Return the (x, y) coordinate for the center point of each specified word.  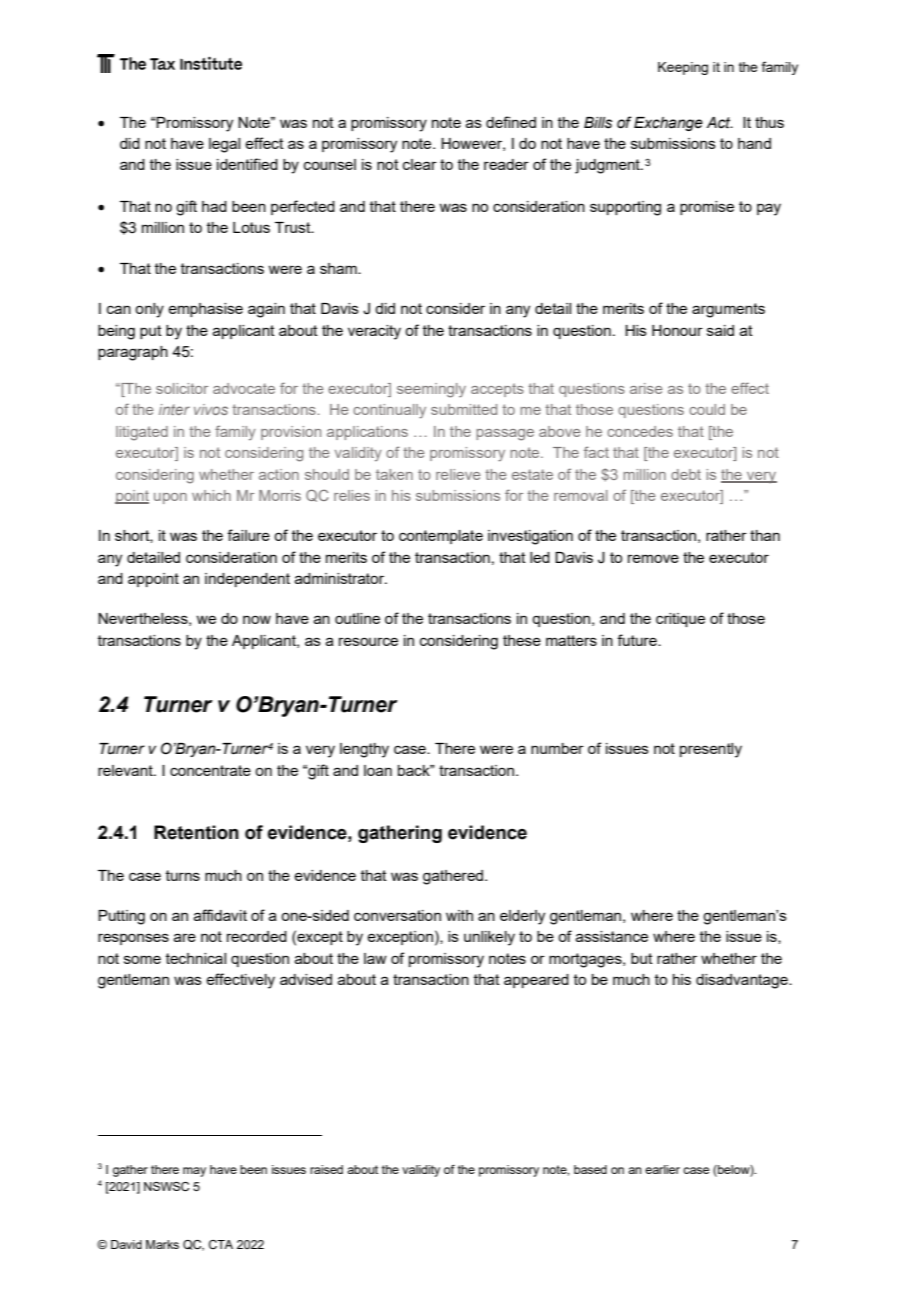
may (194, 1172)
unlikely (489, 938)
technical (196, 958)
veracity (374, 332)
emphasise (205, 310)
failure (248, 535)
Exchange (668, 124)
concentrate (210, 770)
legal (224, 145)
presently (711, 750)
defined (511, 122)
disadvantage (743, 981)
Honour (677, 330)
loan (378, 770)
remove (653, 558)
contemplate (441, 537)
